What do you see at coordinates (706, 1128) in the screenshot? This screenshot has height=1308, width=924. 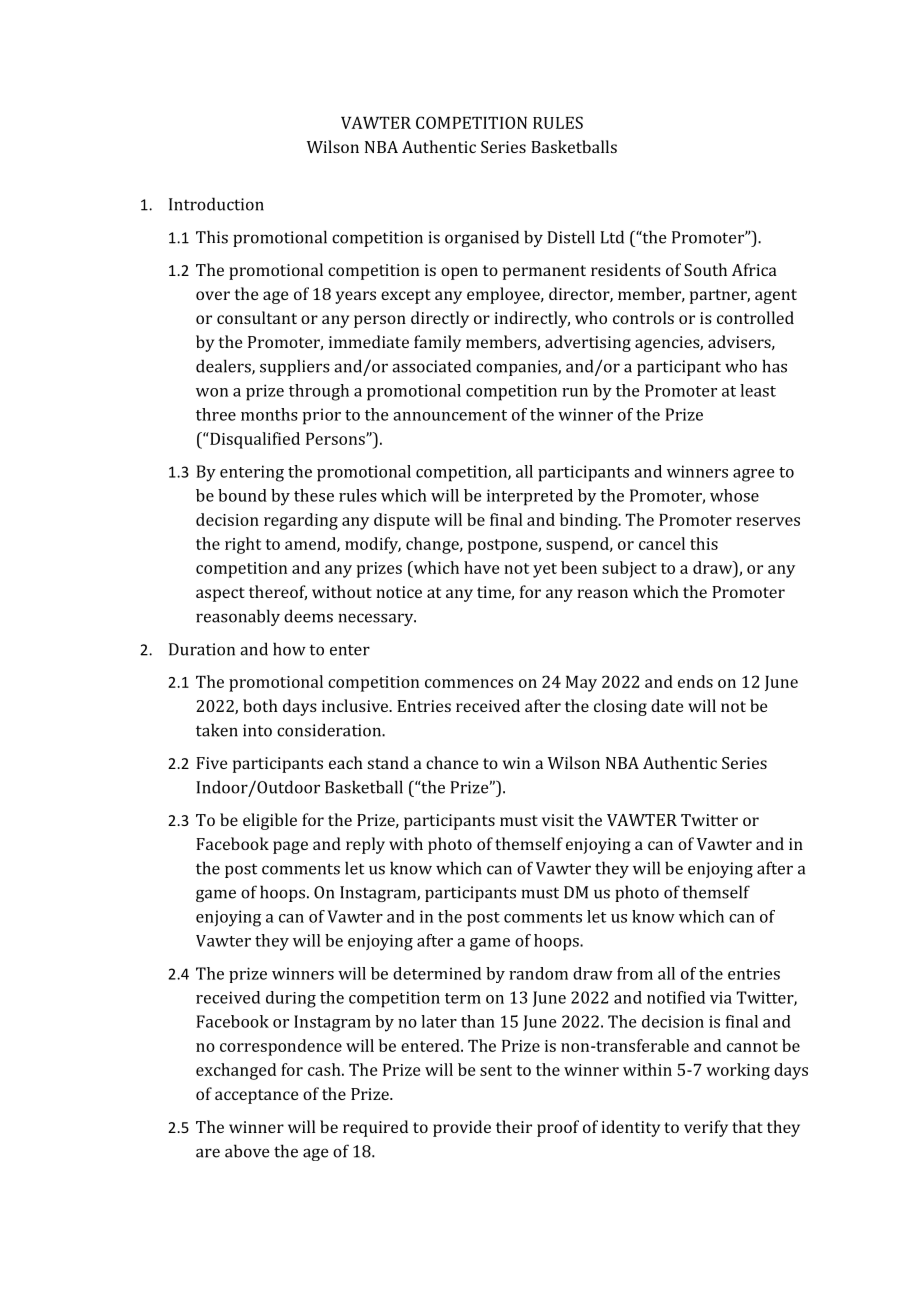 I see `verify` at bounding box center [706, 1128].
